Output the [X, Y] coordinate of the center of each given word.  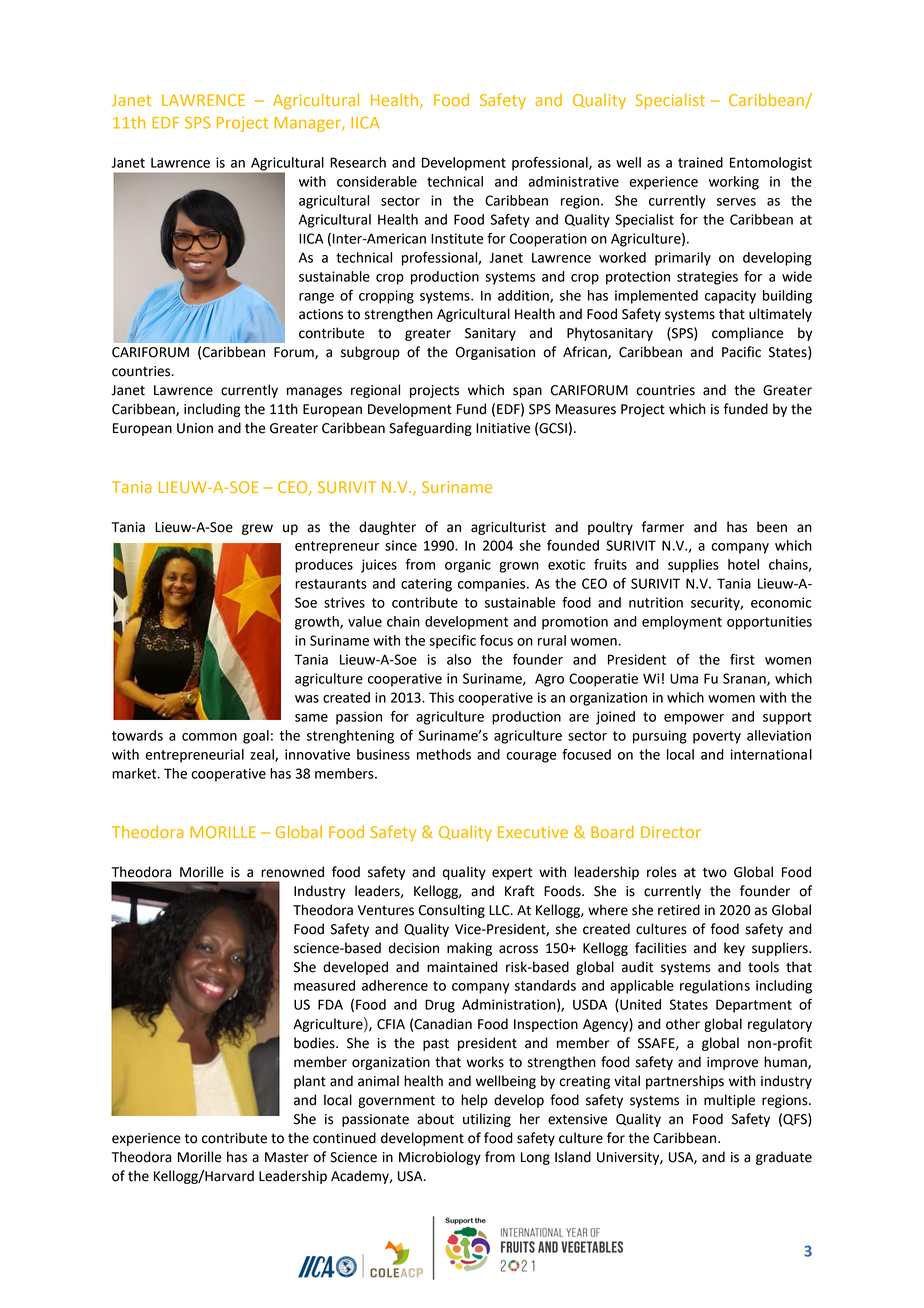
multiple [729, 1101]
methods [444, 754]
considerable [377, 181]
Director [671, 832]
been [772, 527]
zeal [263, 755]
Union [195, 428]
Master [287, 1157]
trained [700, 162]
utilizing [487, 1120]
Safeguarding [430, 429]
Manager [308, 124]
